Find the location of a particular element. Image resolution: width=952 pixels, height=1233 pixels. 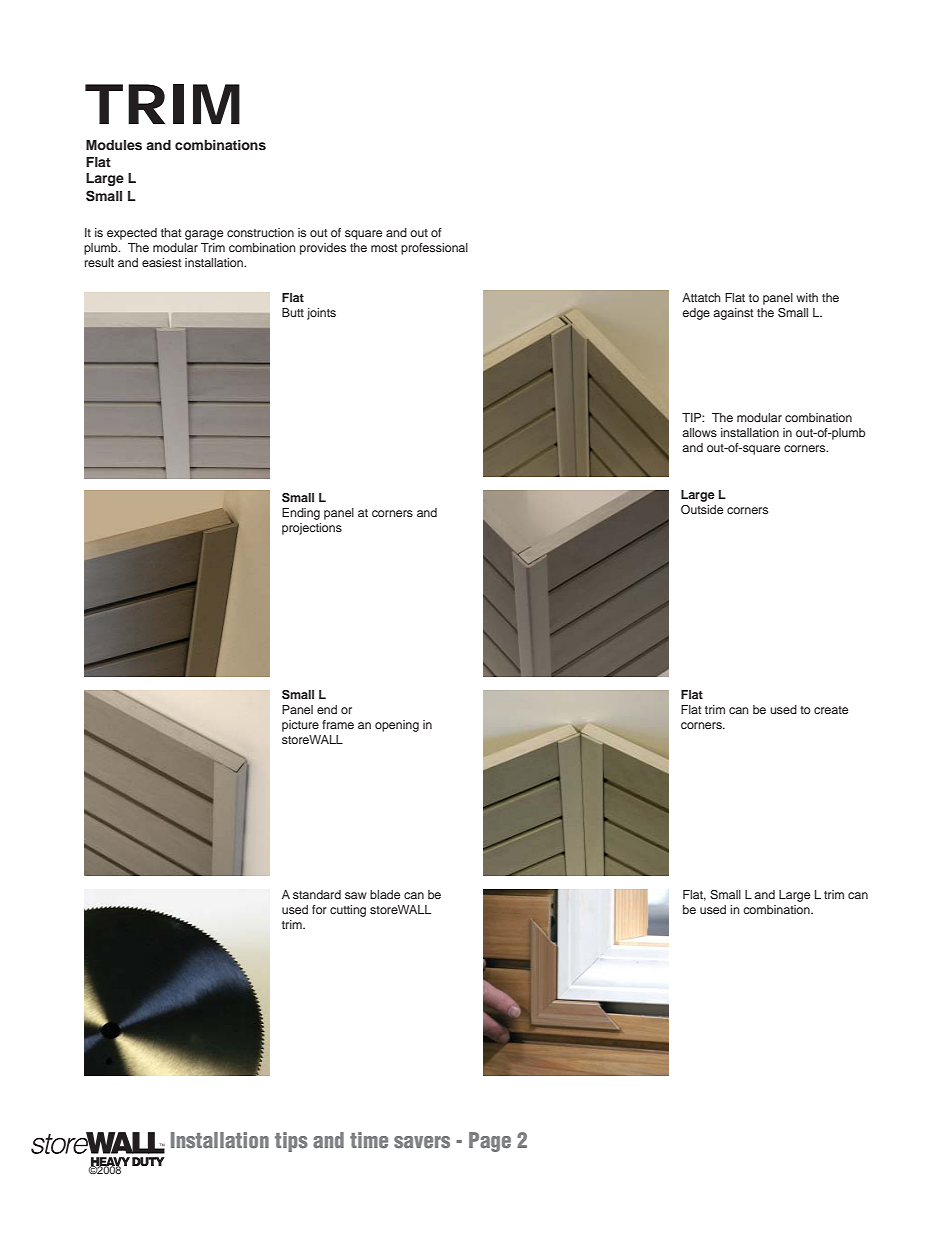

professional is located at coordinates (434, 249).
